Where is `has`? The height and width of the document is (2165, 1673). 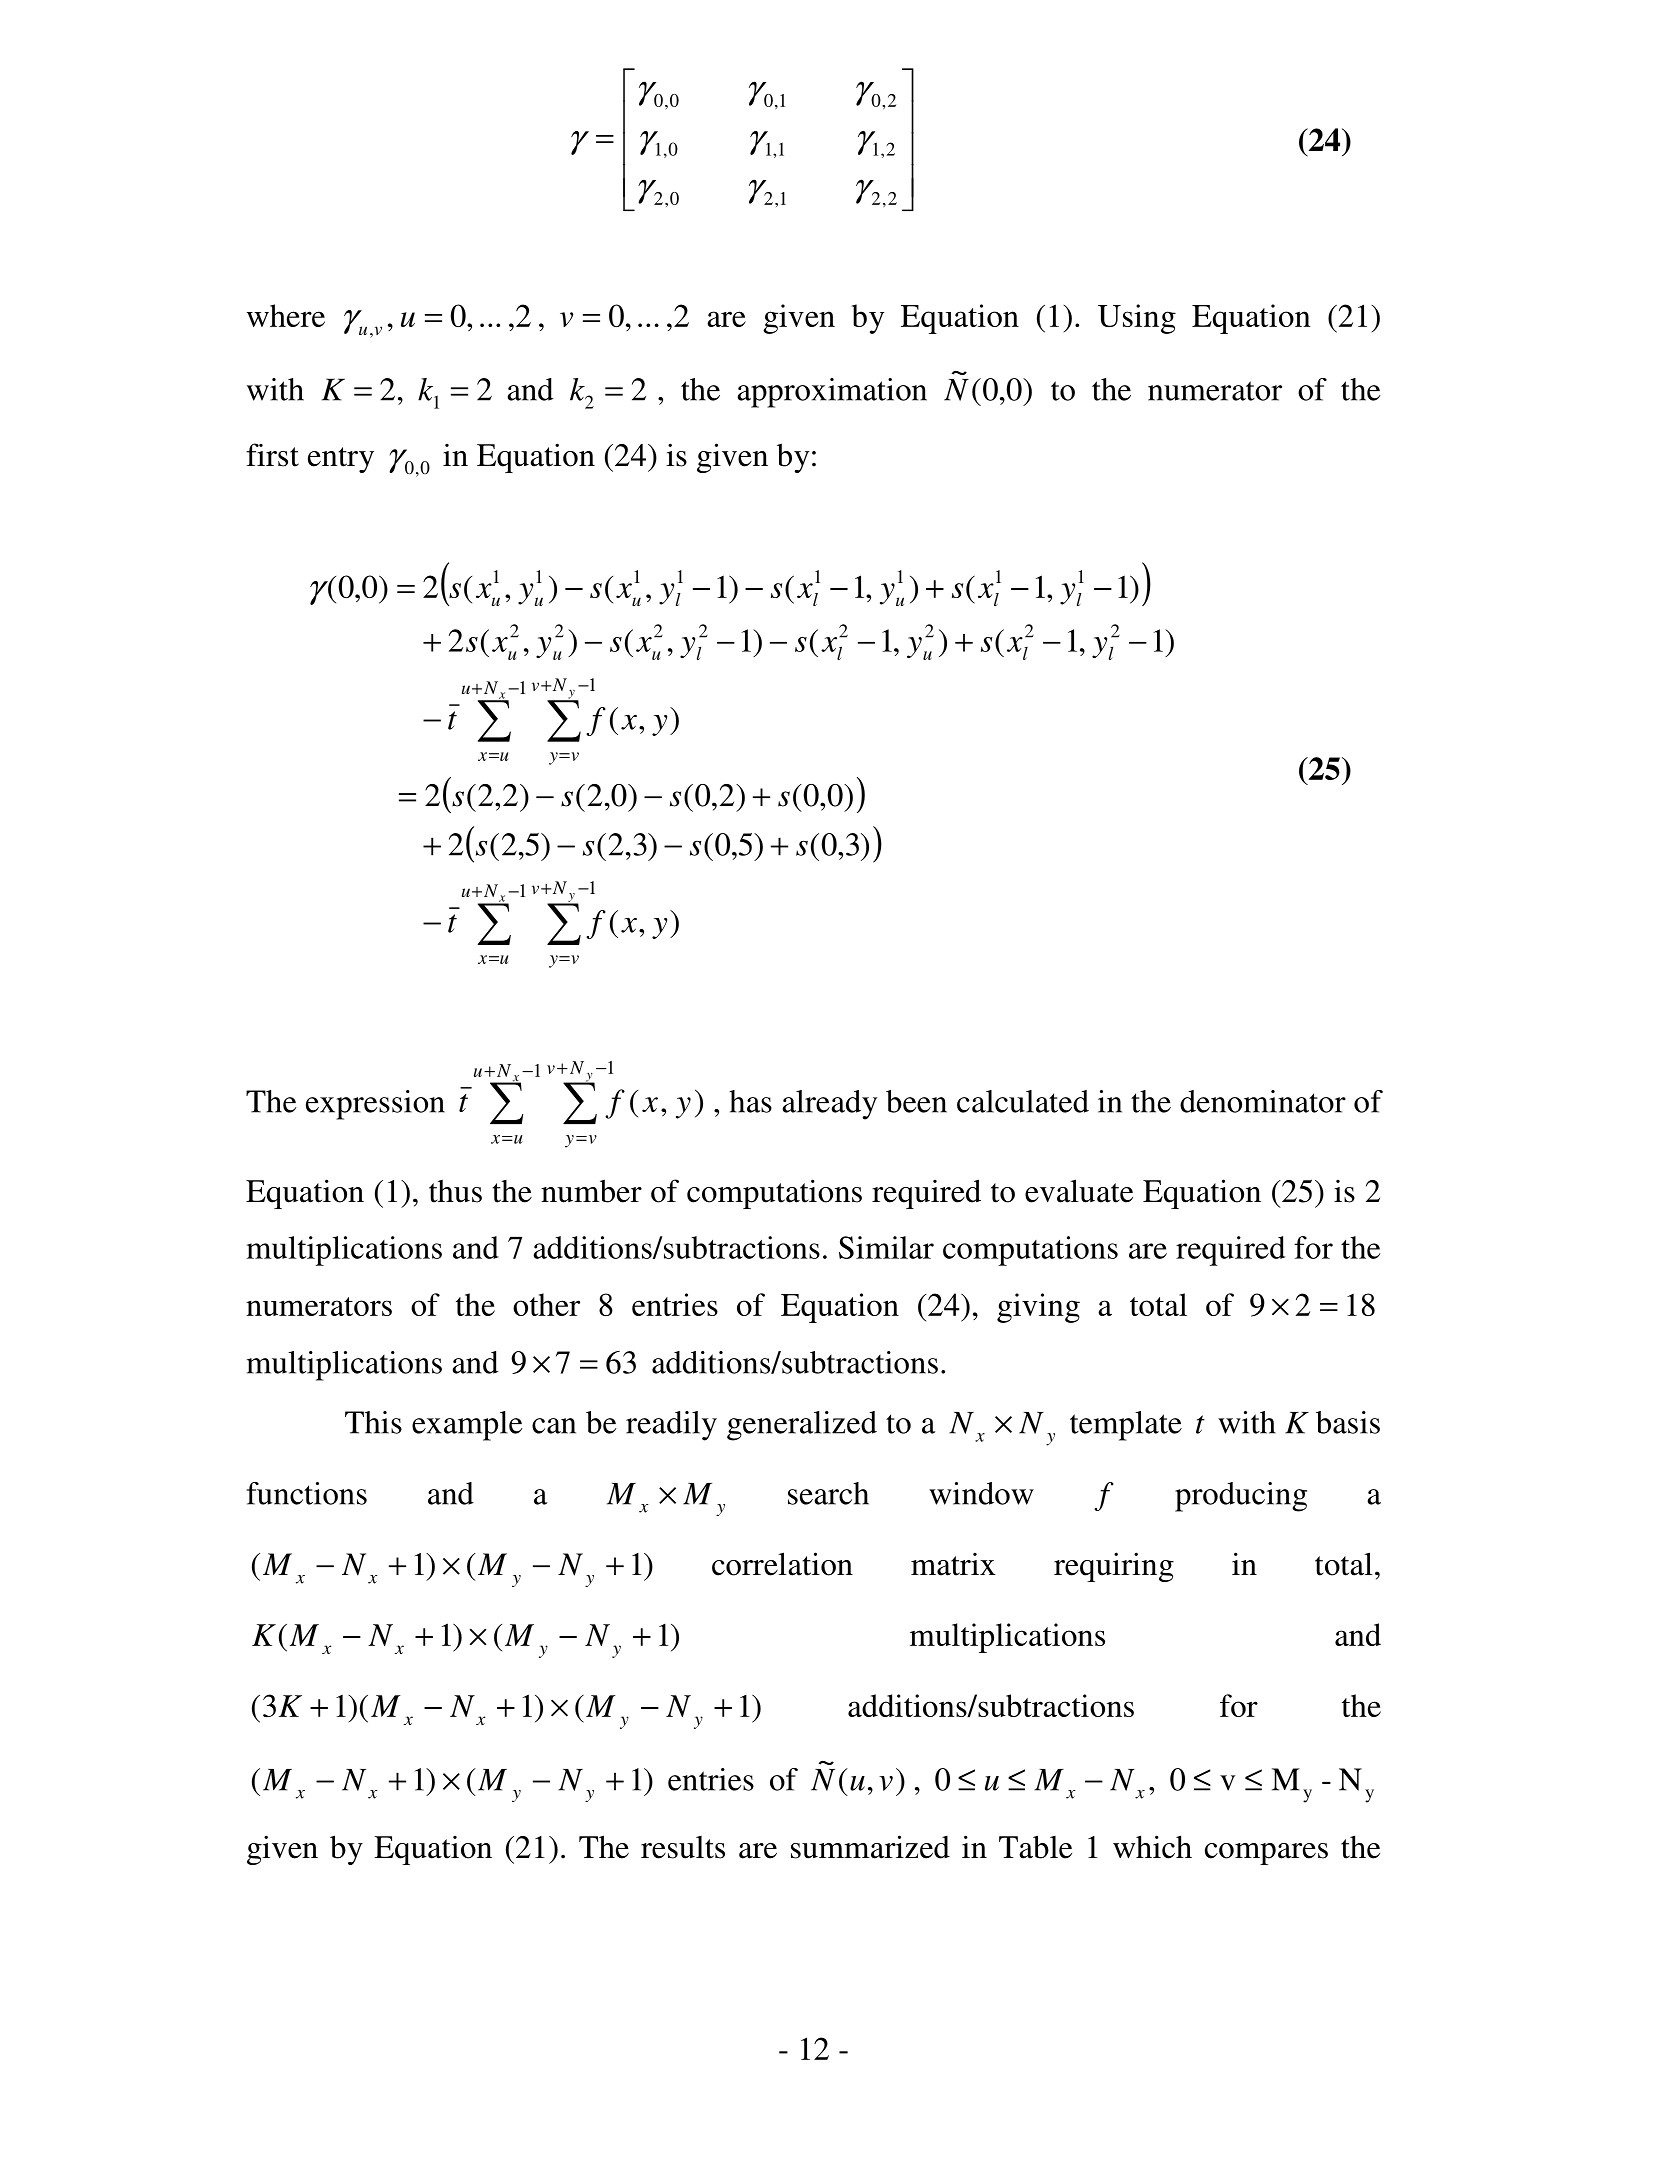 has is located at coordinates (750, 1101).
